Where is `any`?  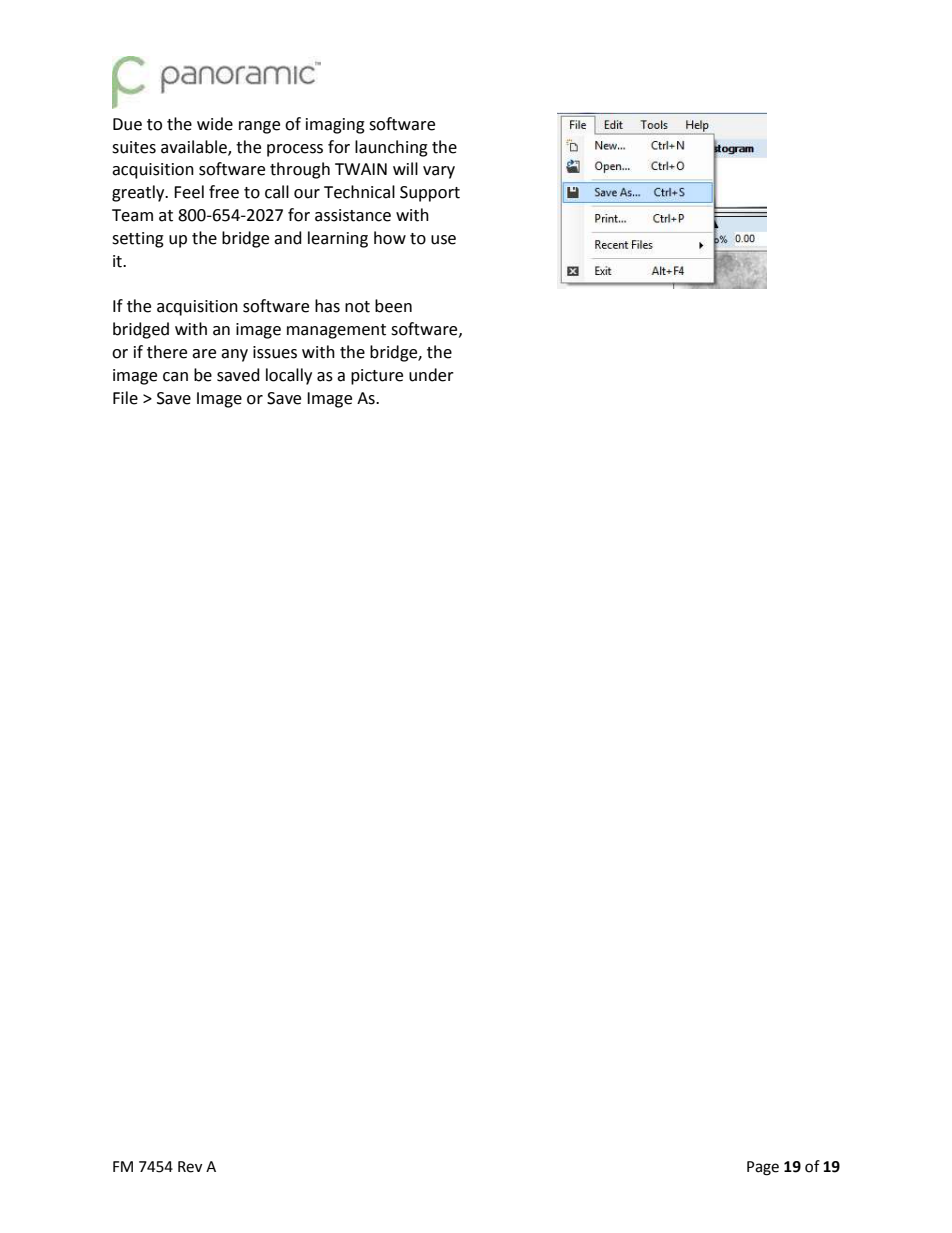
any is located at coordinates (234, 355).
